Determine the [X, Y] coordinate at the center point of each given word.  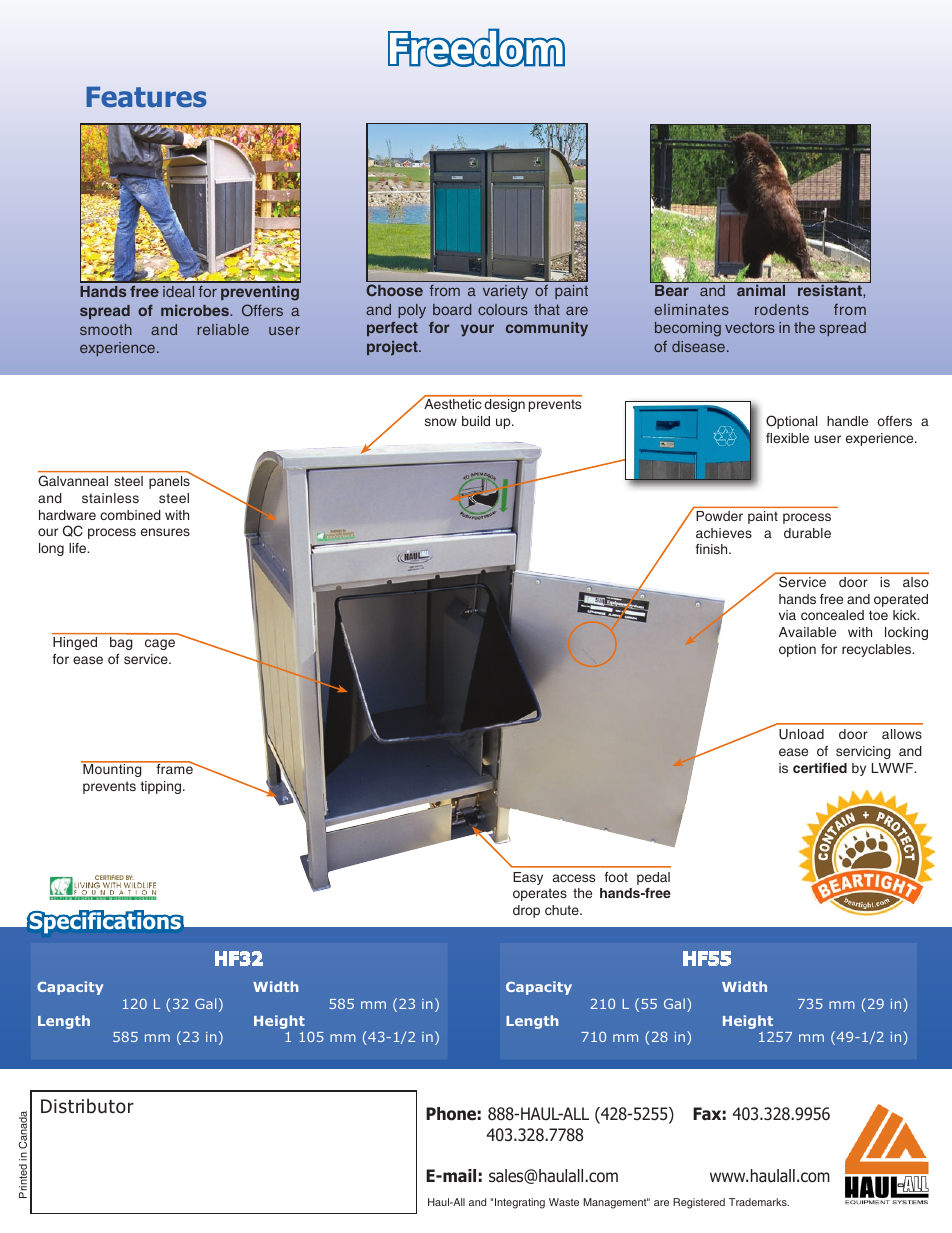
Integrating [520, 1203]
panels [170, 481]
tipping [162, 787]
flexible [787, 438]
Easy [528, 878]
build [476, 421]
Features [146, 97]
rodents [782, 309]
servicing [863, 752]
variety [505, 292]
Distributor [87, 1106]
